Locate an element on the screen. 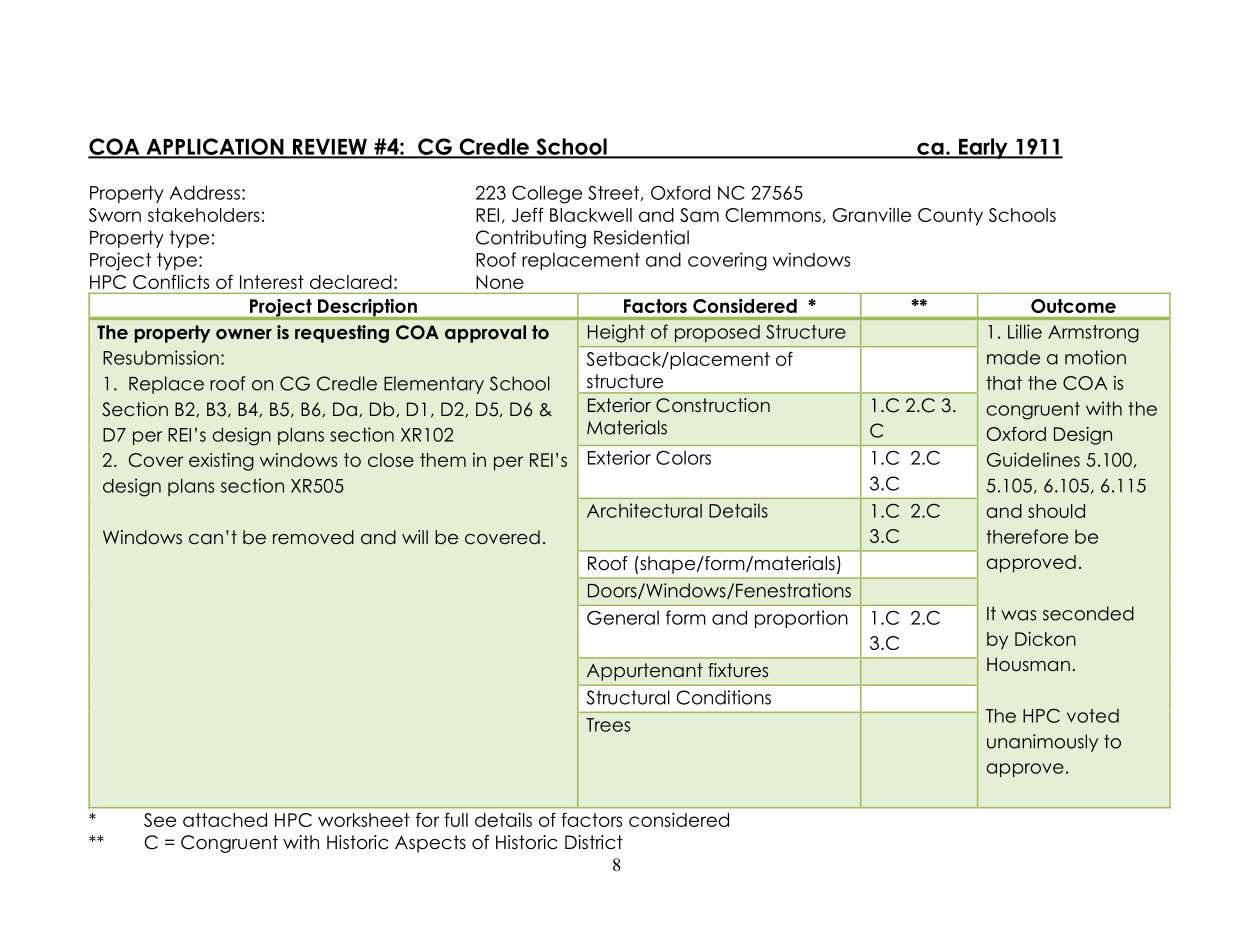 The width and height of the screenshot is (1233, 952). Architectural is located at coordinates (644, 510).
